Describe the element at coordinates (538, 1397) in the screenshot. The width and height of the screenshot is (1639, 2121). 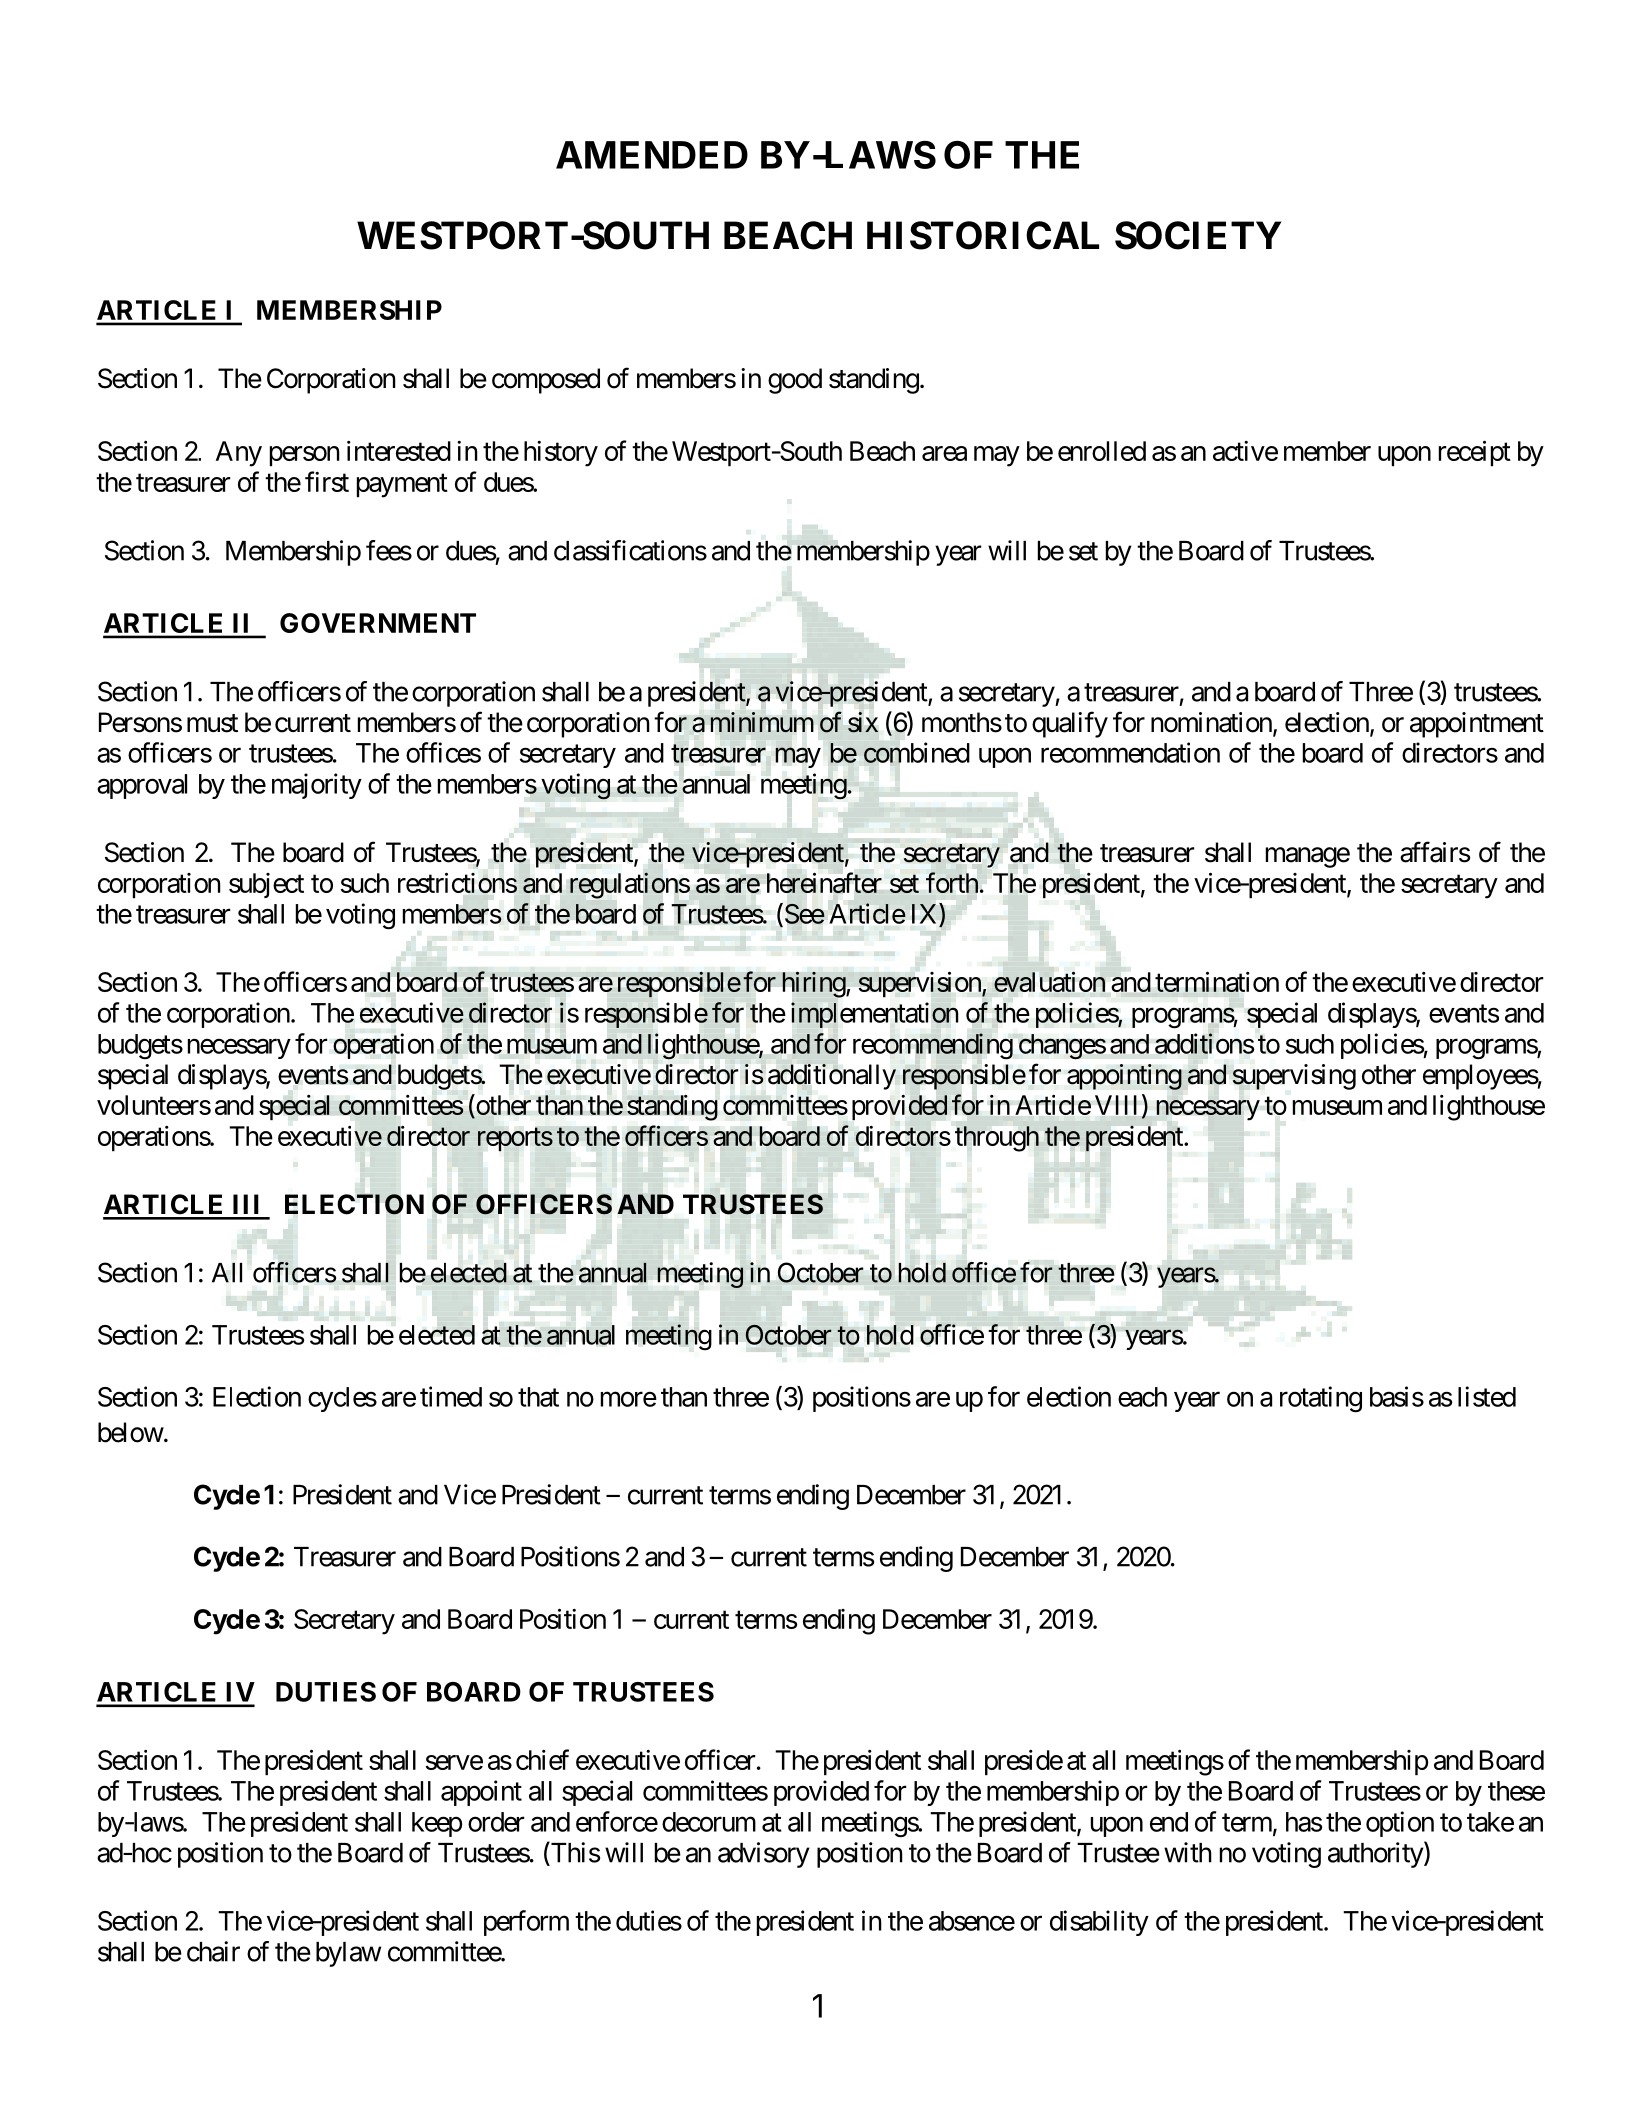
I see `that` at that location.
